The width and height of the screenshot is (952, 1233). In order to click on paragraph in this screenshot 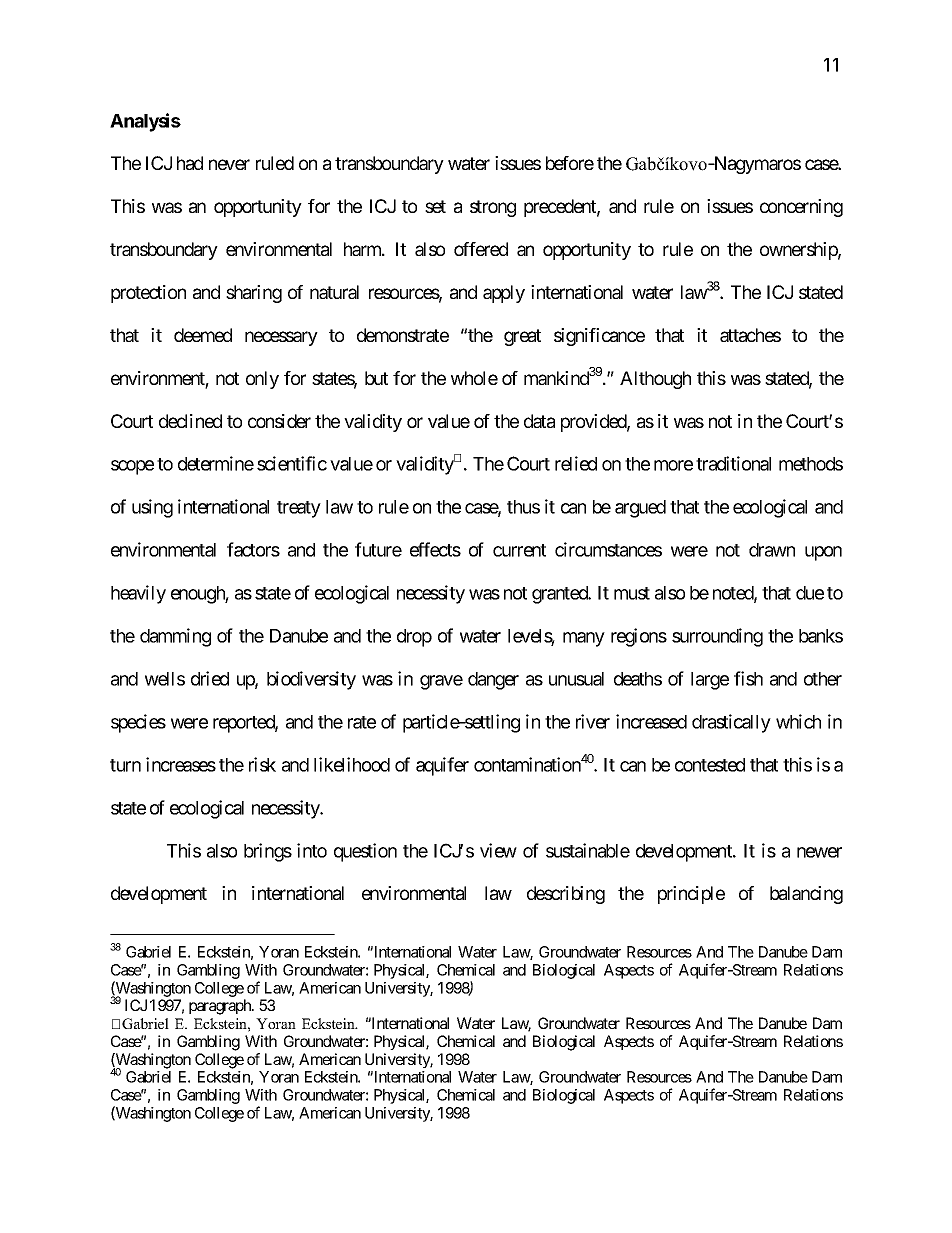, I will do `click(221, 1007)`.
